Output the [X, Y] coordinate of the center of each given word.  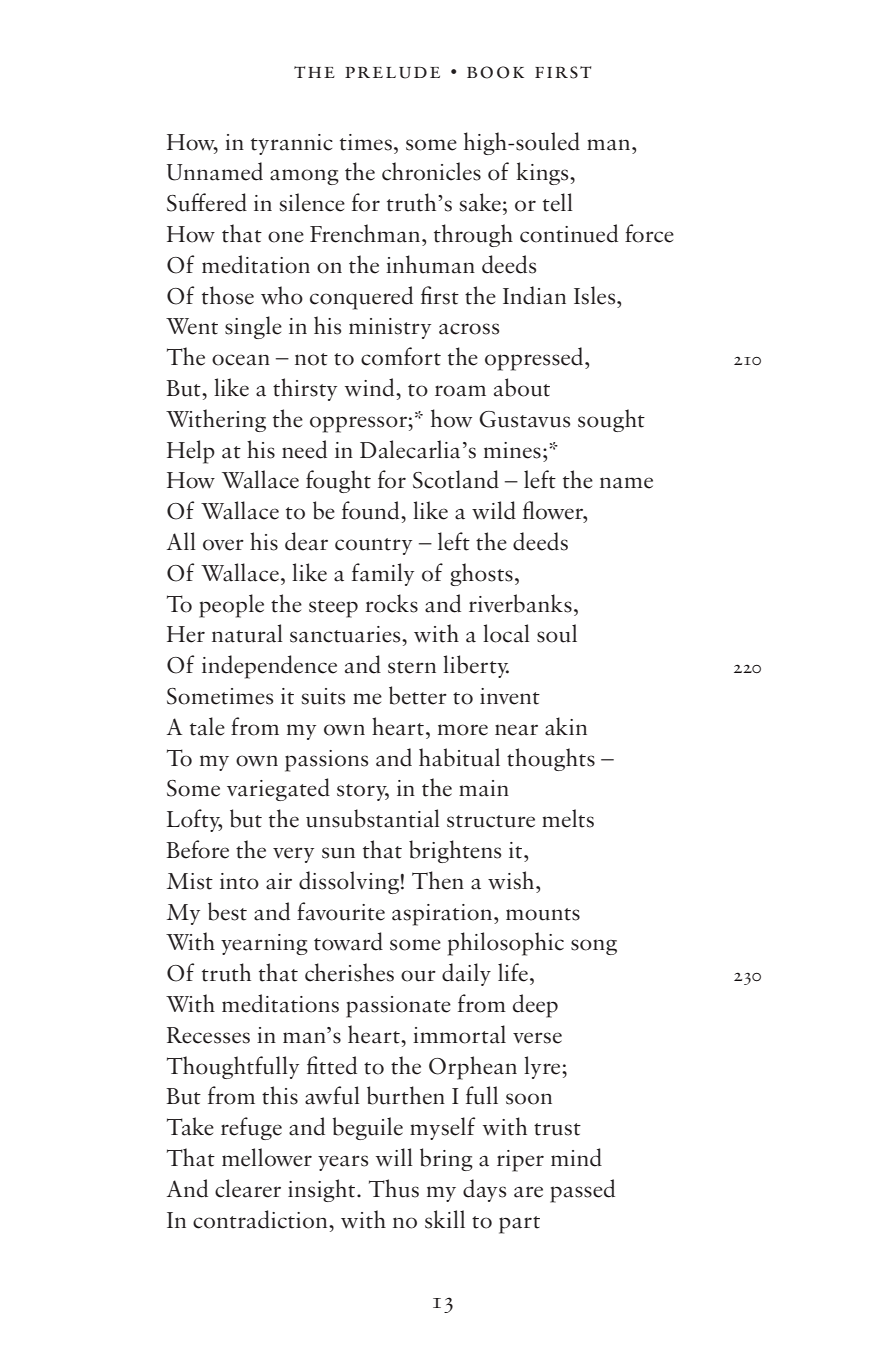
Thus [394, 1188]
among [304, 177]
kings [543, 173]
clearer [248, 1188]
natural [247, 633]
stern [412, 667]
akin [566, 726]
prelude [392, 73]
